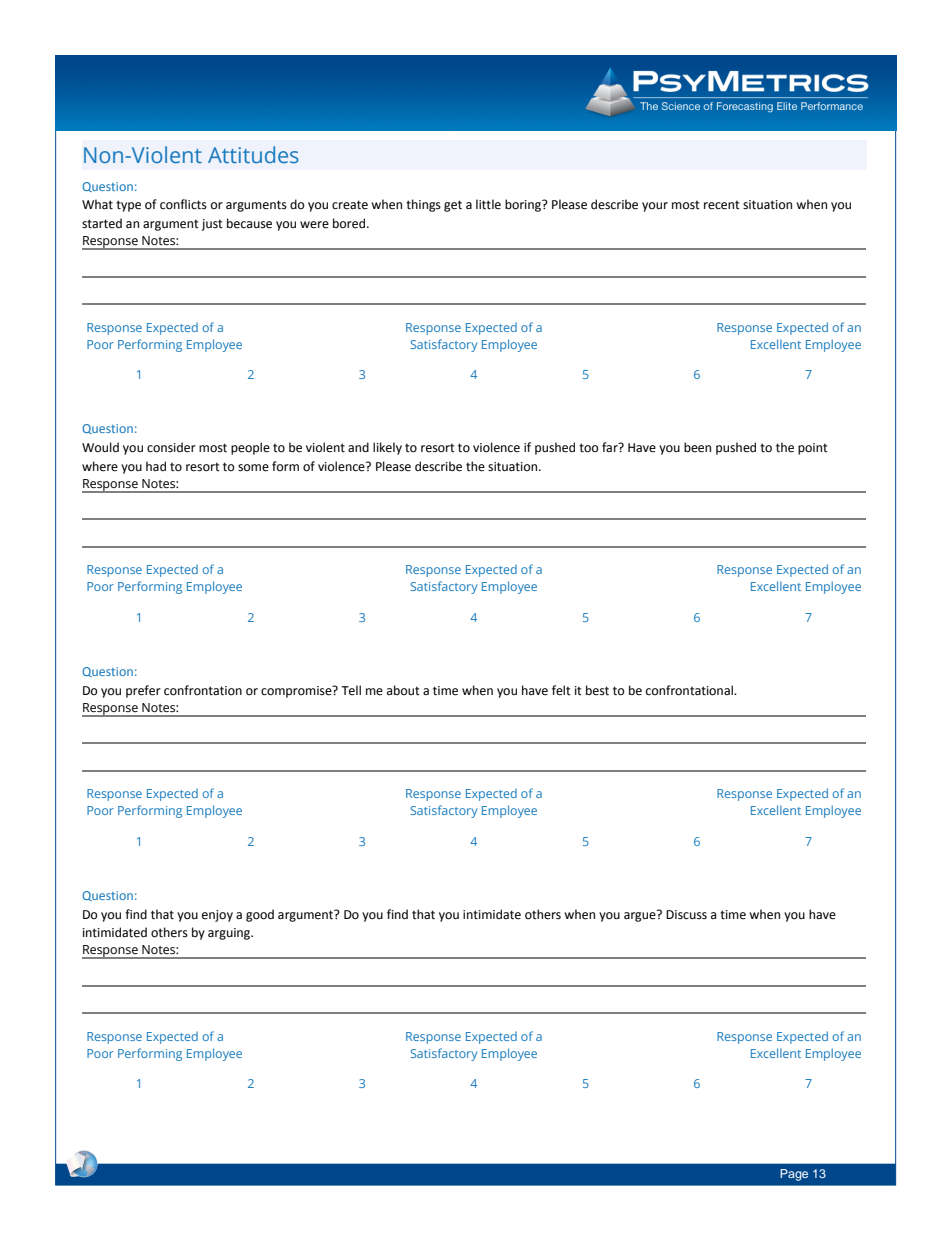 The image size is (952, 1233). I want to click on enjoy, so click(217, 916).
